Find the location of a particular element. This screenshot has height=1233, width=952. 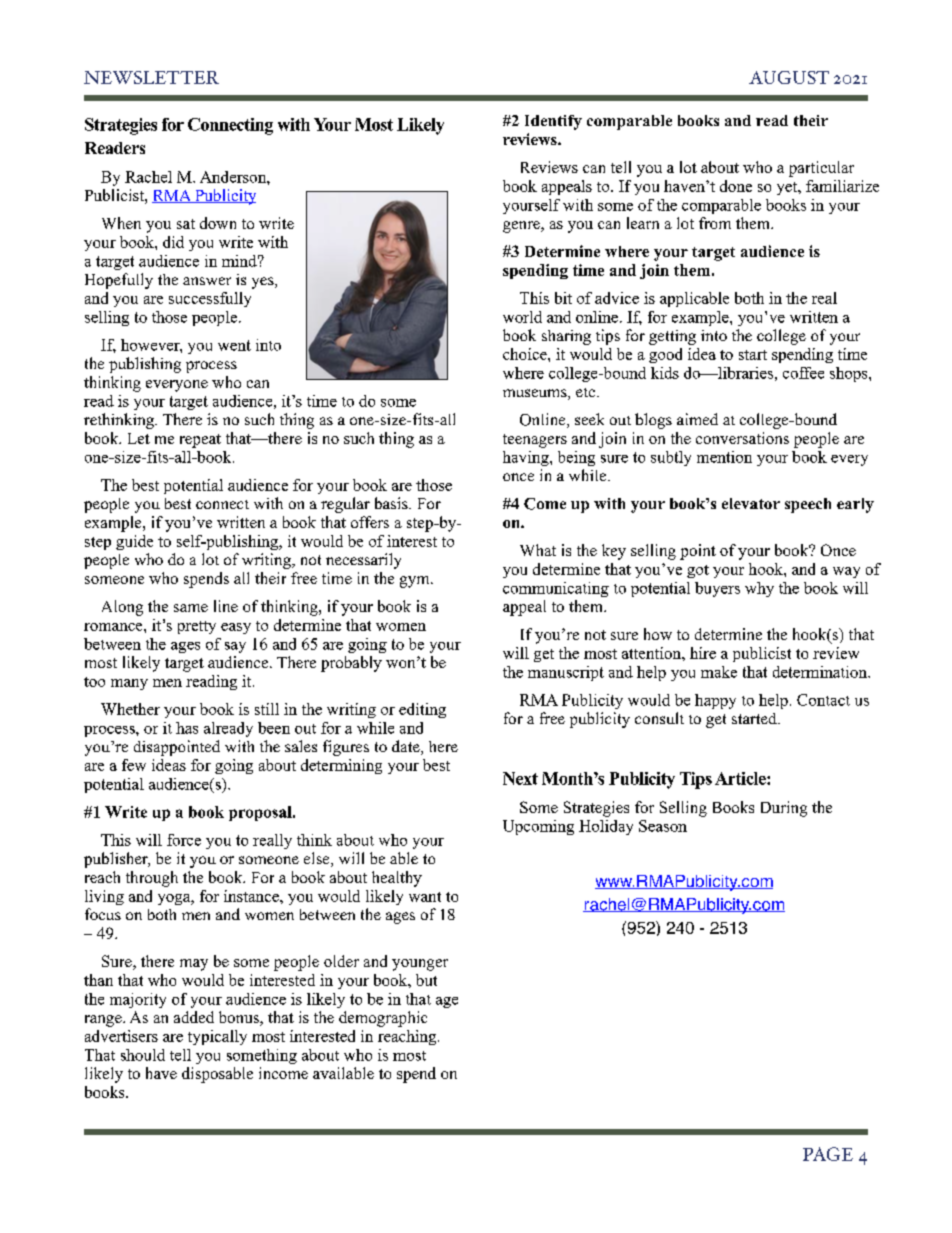

Identify is located at coordinates (553, 122).
